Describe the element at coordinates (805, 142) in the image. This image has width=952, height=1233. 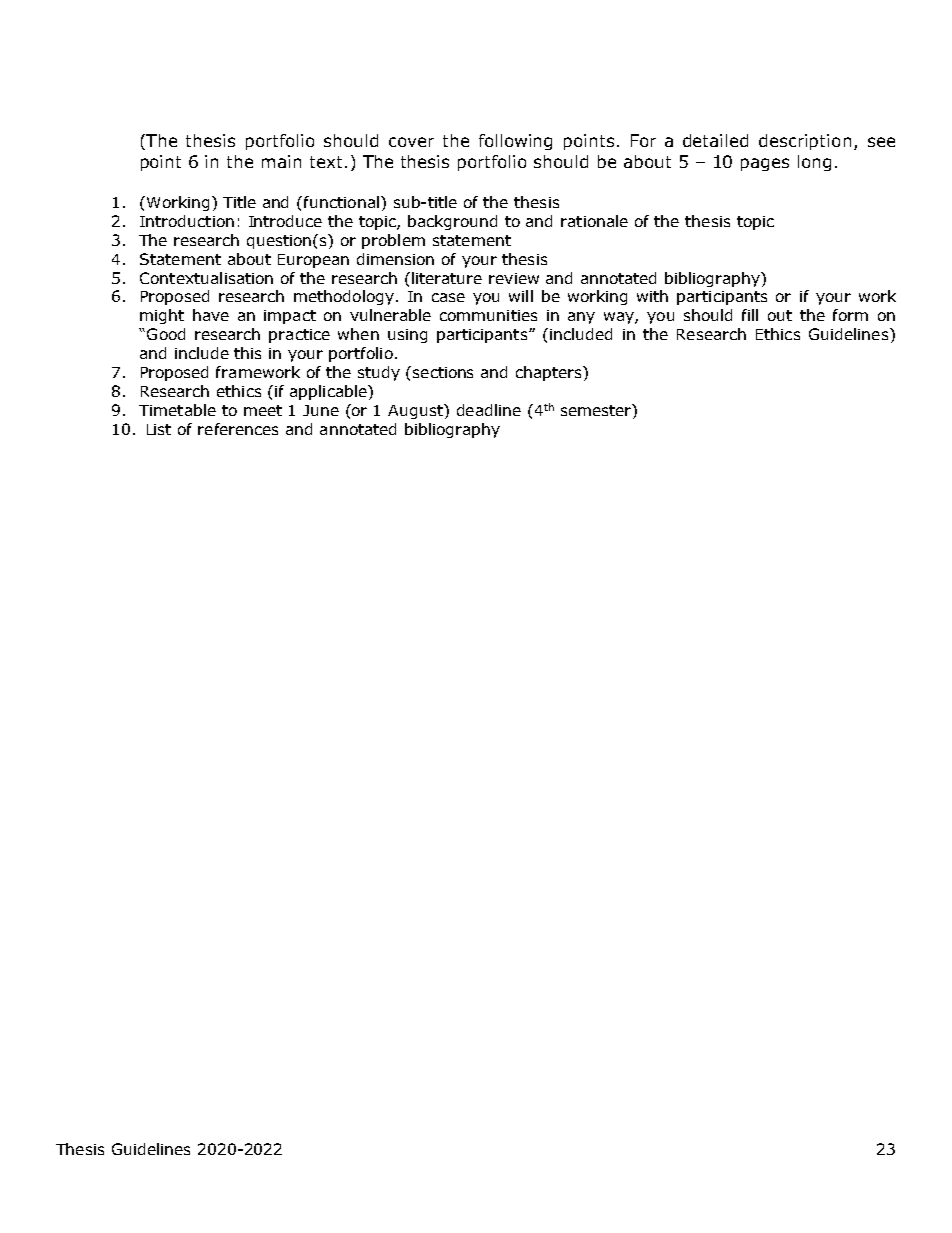
I see `description` at that location.
